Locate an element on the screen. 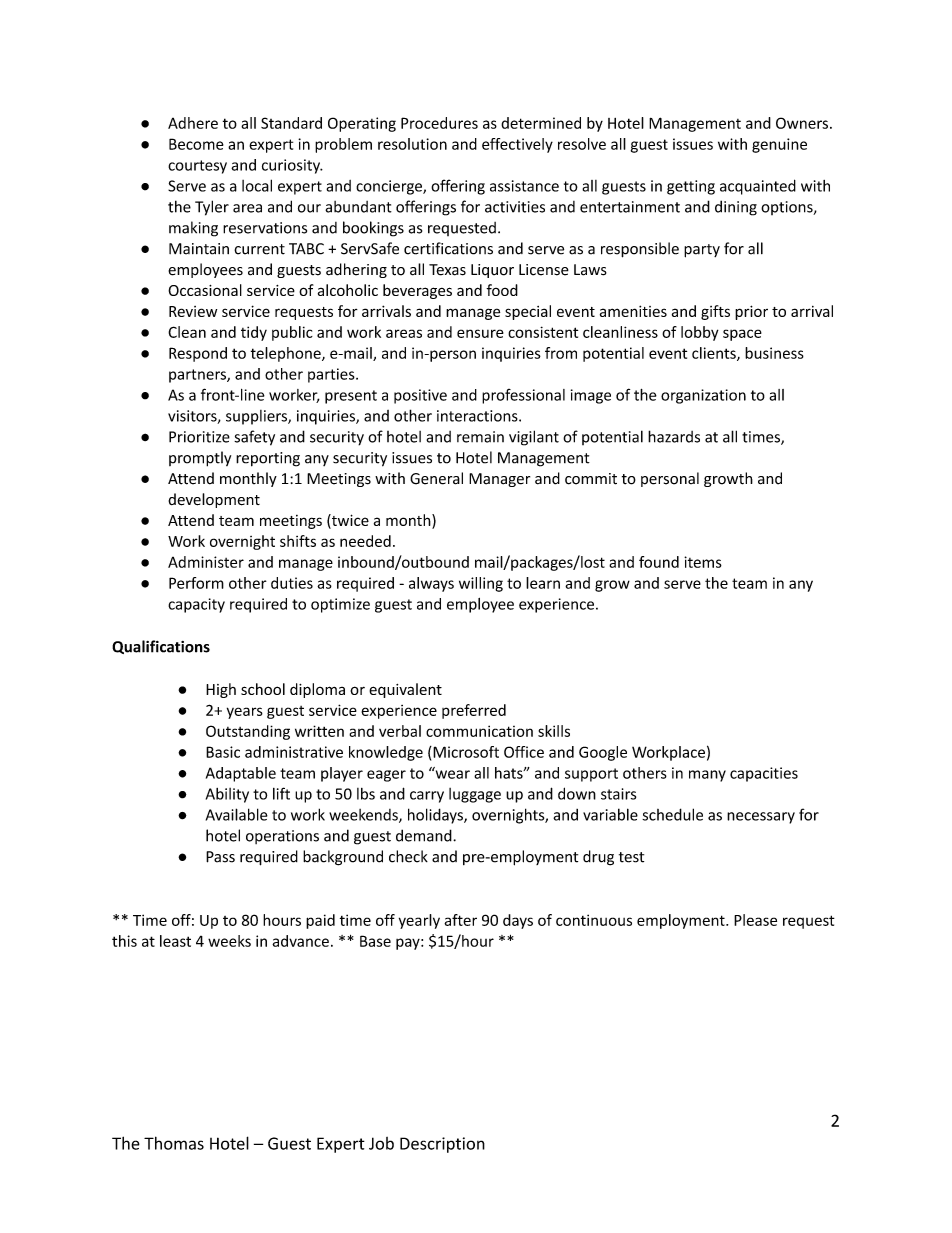 The image size is (952, 1233). Thomas is located at coordinates (174, 1143).
